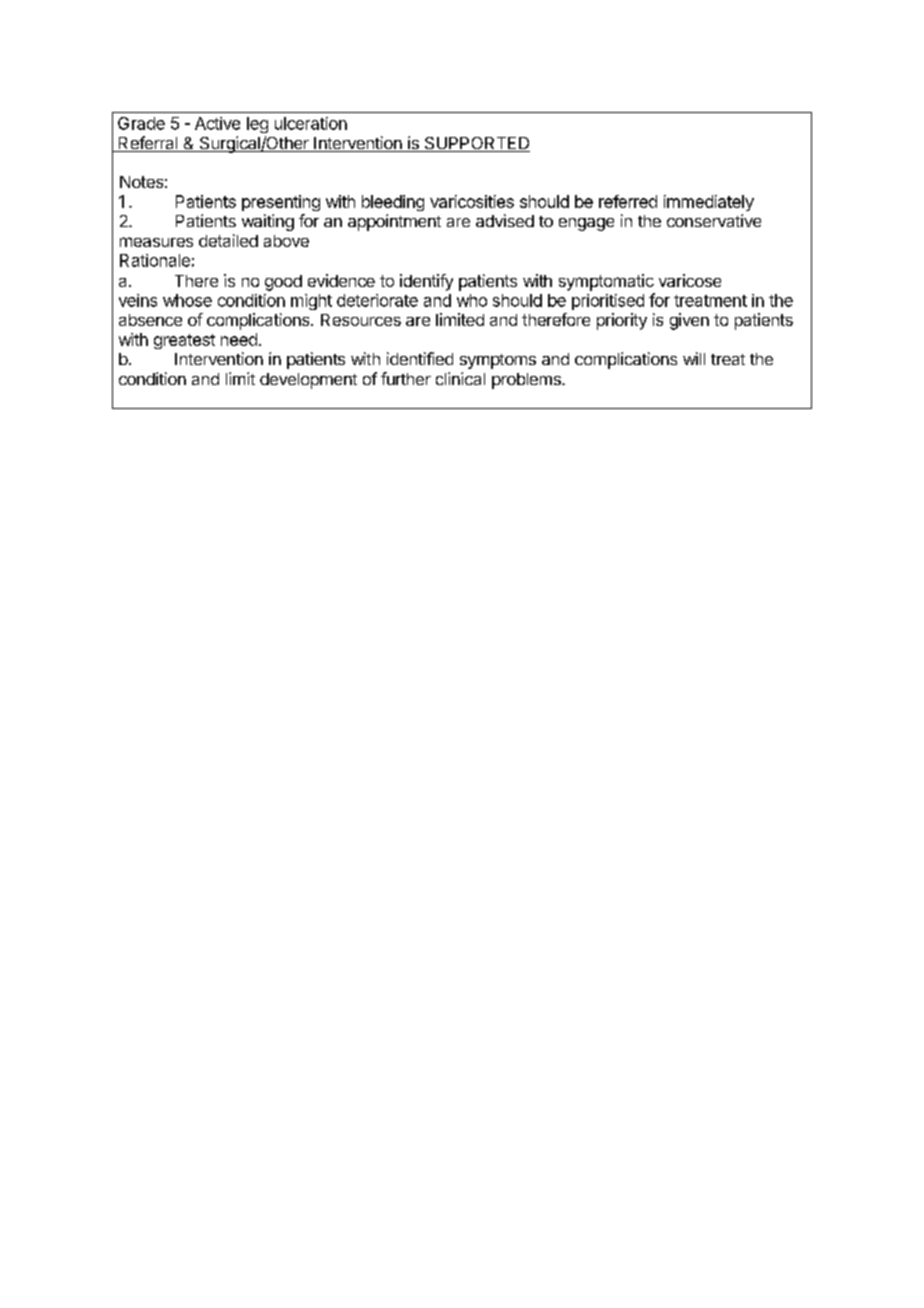 Image resolution: width=924 pixels, height=1308 pixels. I want to click on bleeding, so click(393, 203).
